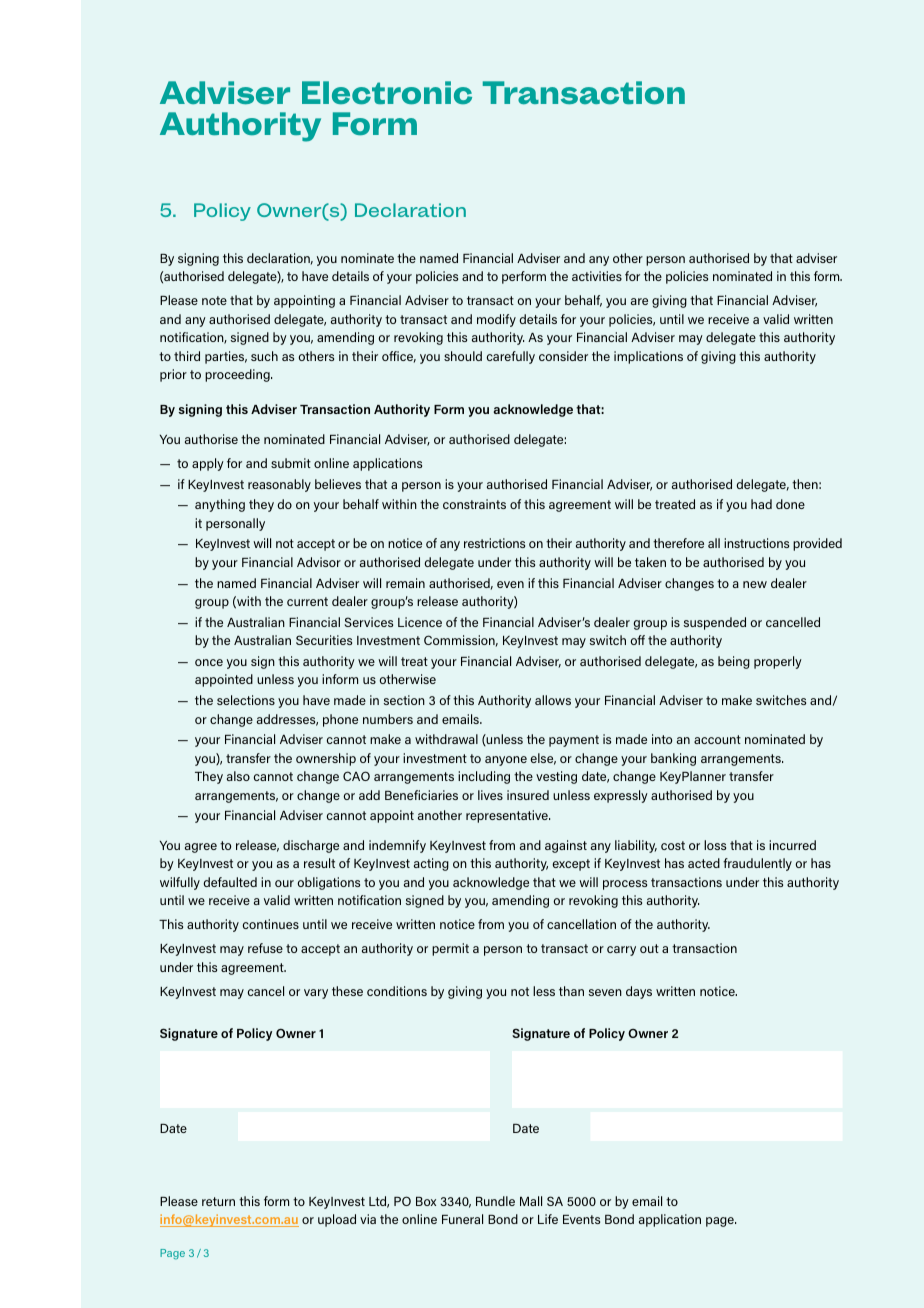 This page has height=1308, width=924. I want to click on activities, so click(597, 276).
